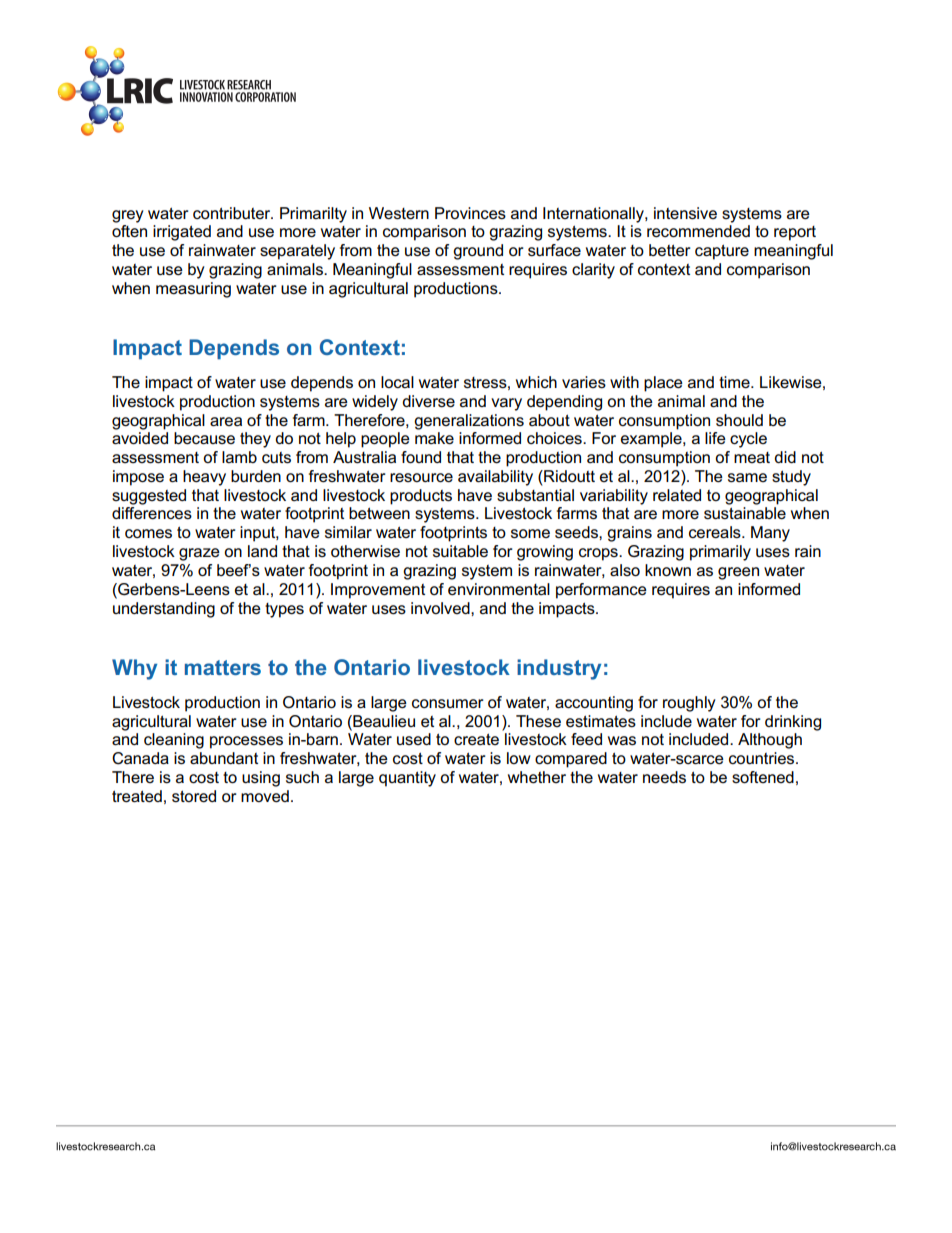 Image resolution: width=952 pixels, height=1233 pixels. Describe the element at coordinates (470, 213) in the image. I see `Provinces` at that location.
